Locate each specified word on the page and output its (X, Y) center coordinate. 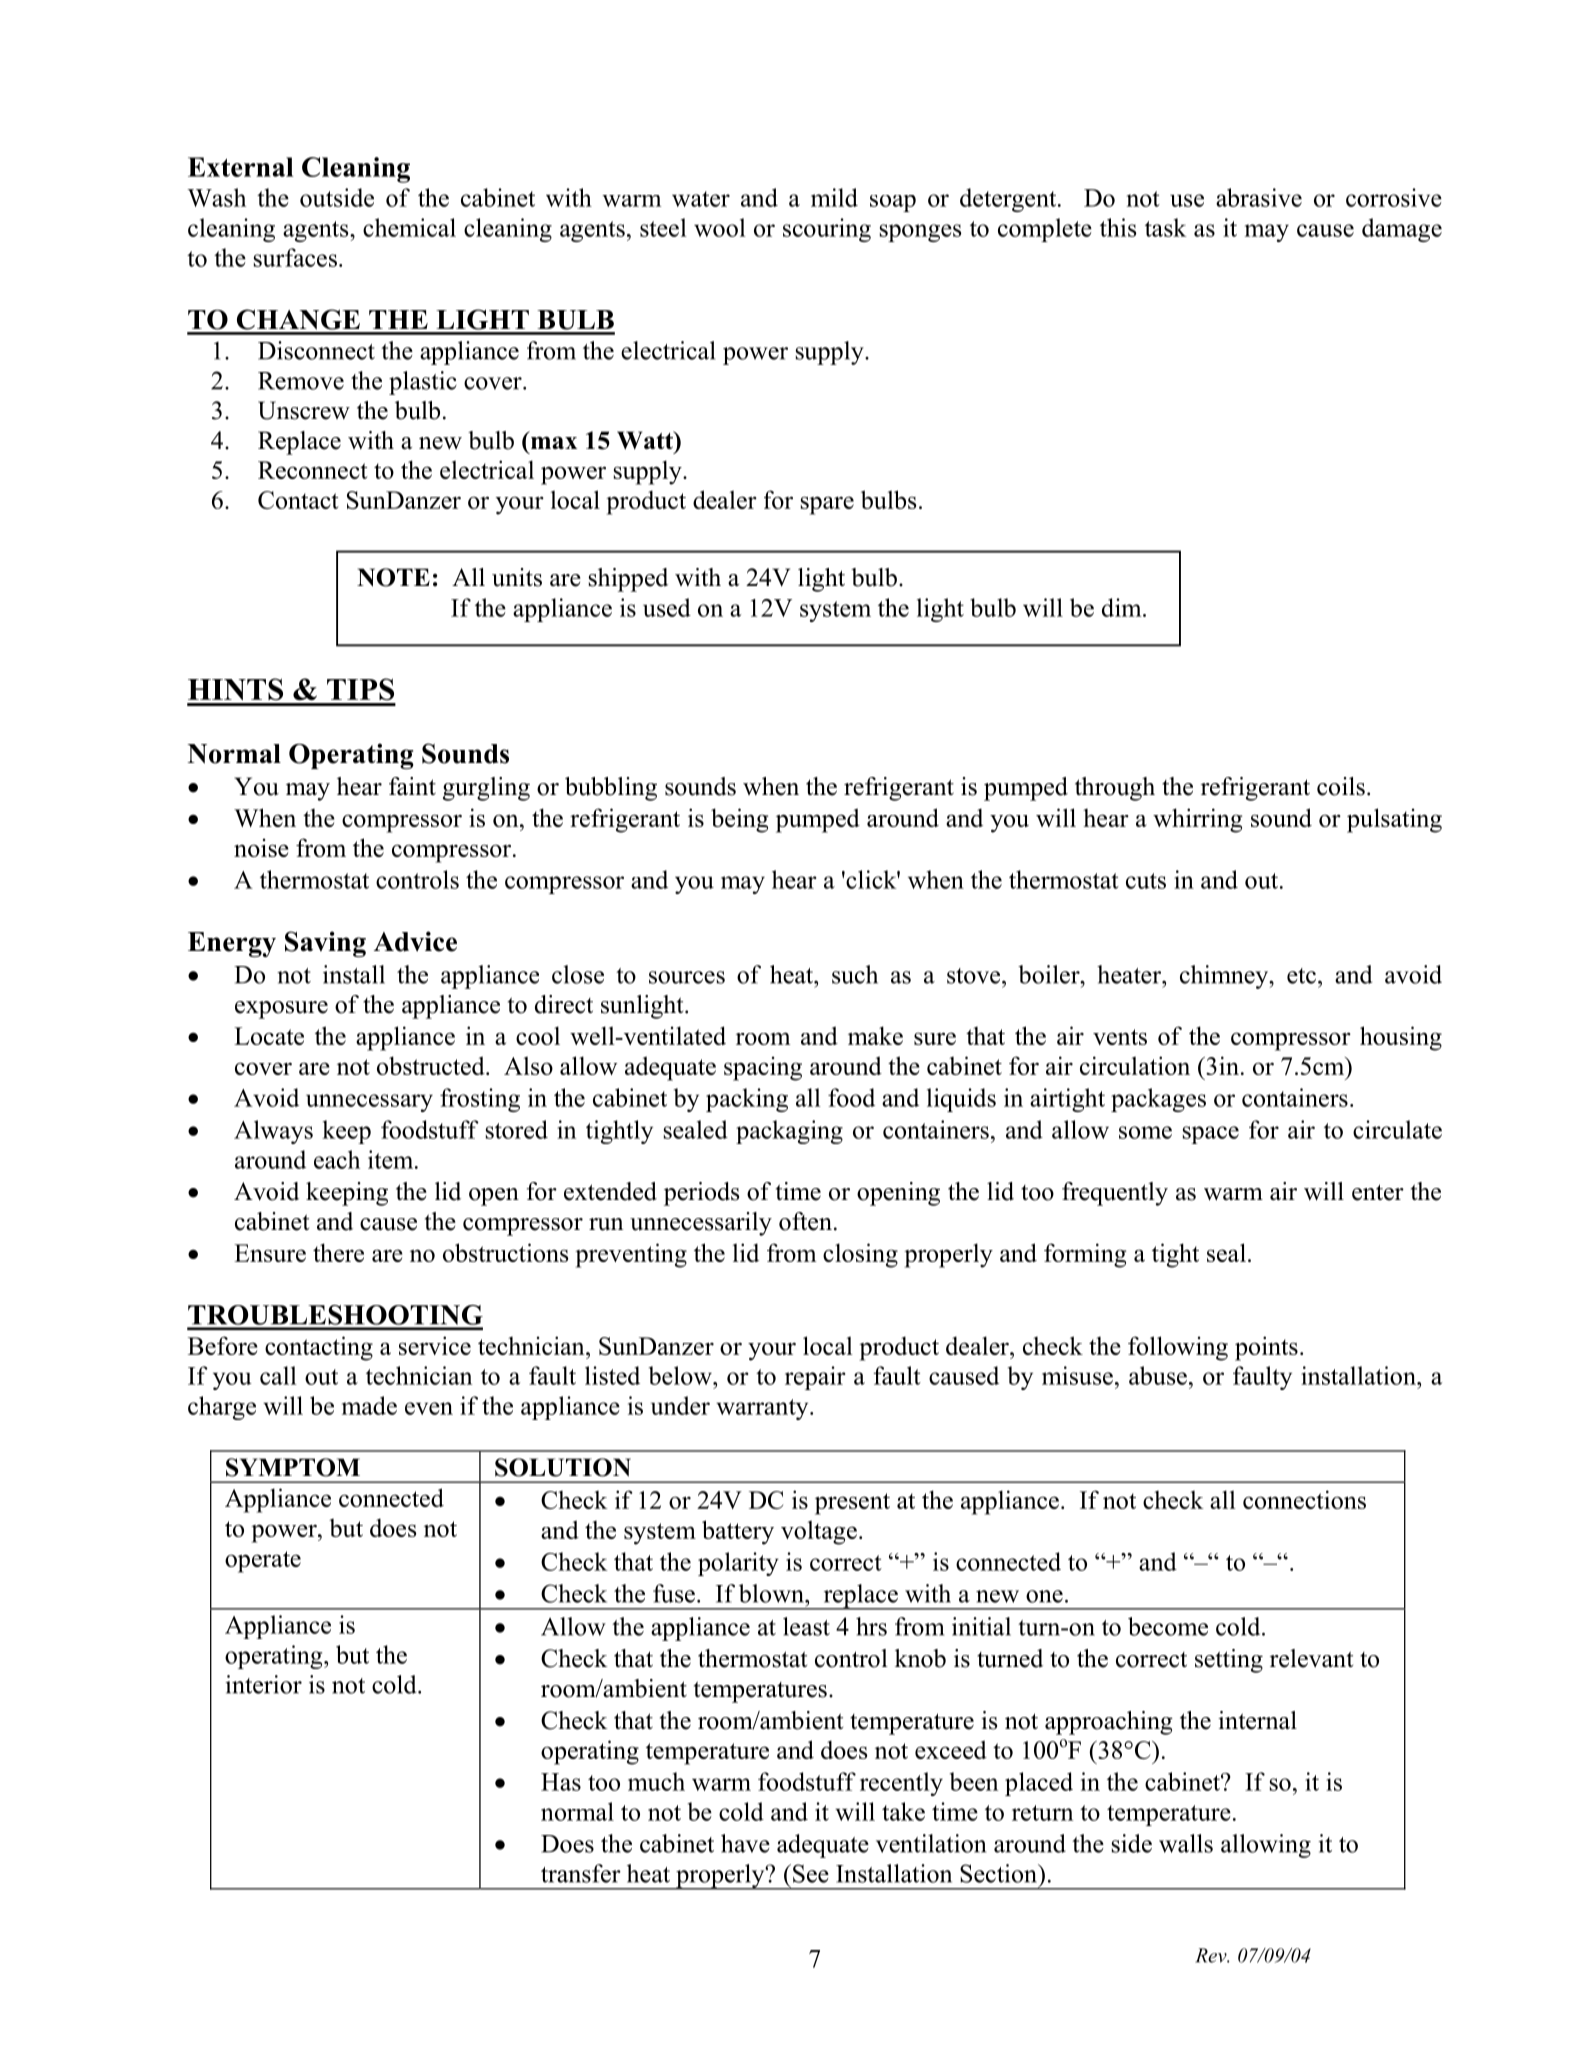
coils (1341, 786)
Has (561, 1782)
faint (412, 786)
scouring (827, 230)
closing (860, 1255)
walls (1186, 1843)
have (745, 1843)
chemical (409, 227)
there (338, 1252)
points (1266, 1348)
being (739, 820)
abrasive (1259, 197)
